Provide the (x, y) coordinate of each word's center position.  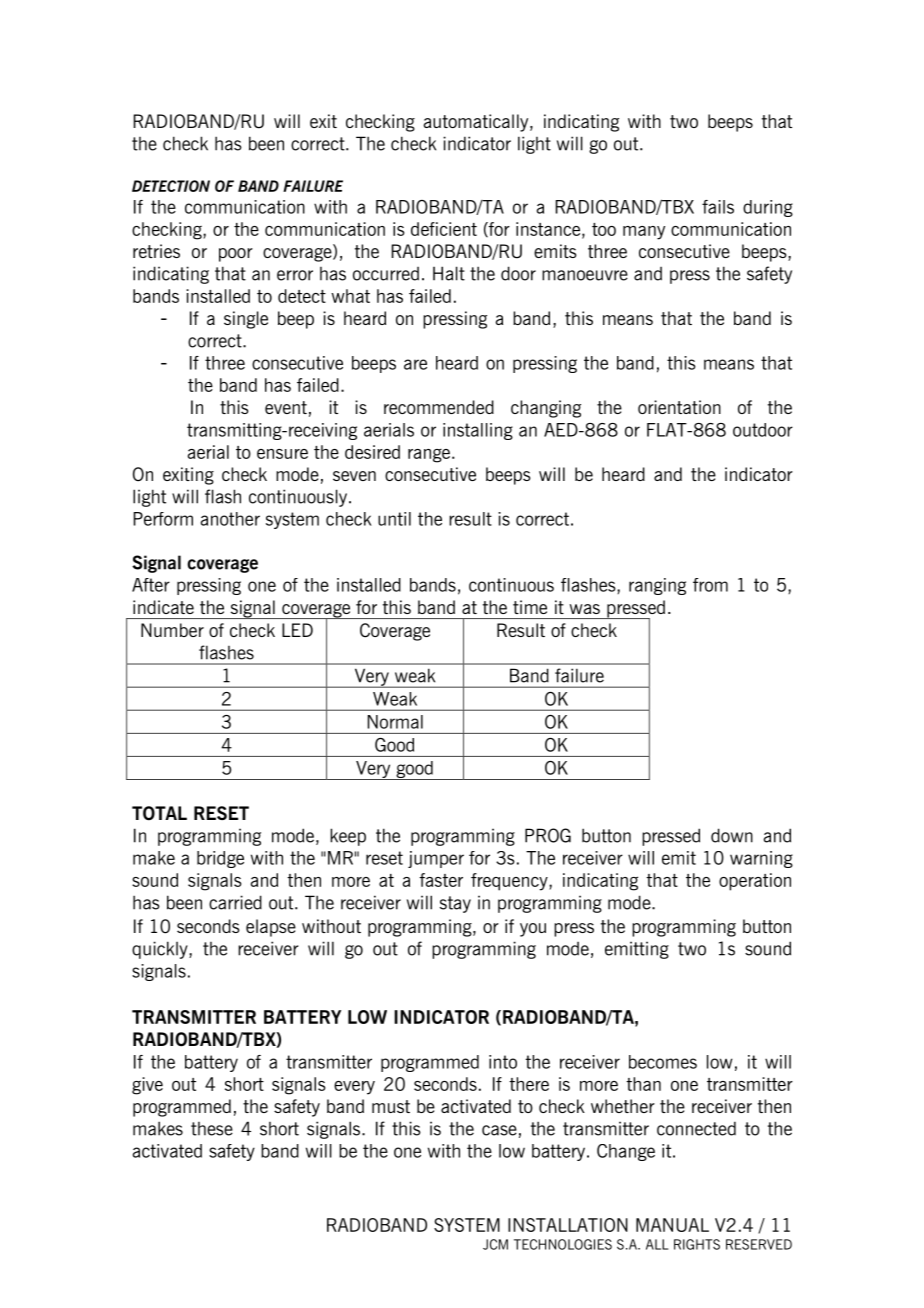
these (212, 1129)
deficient (444, 229)
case (499, 1130)
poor (236, 255)
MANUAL (672, 1225)
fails (718, 207)
